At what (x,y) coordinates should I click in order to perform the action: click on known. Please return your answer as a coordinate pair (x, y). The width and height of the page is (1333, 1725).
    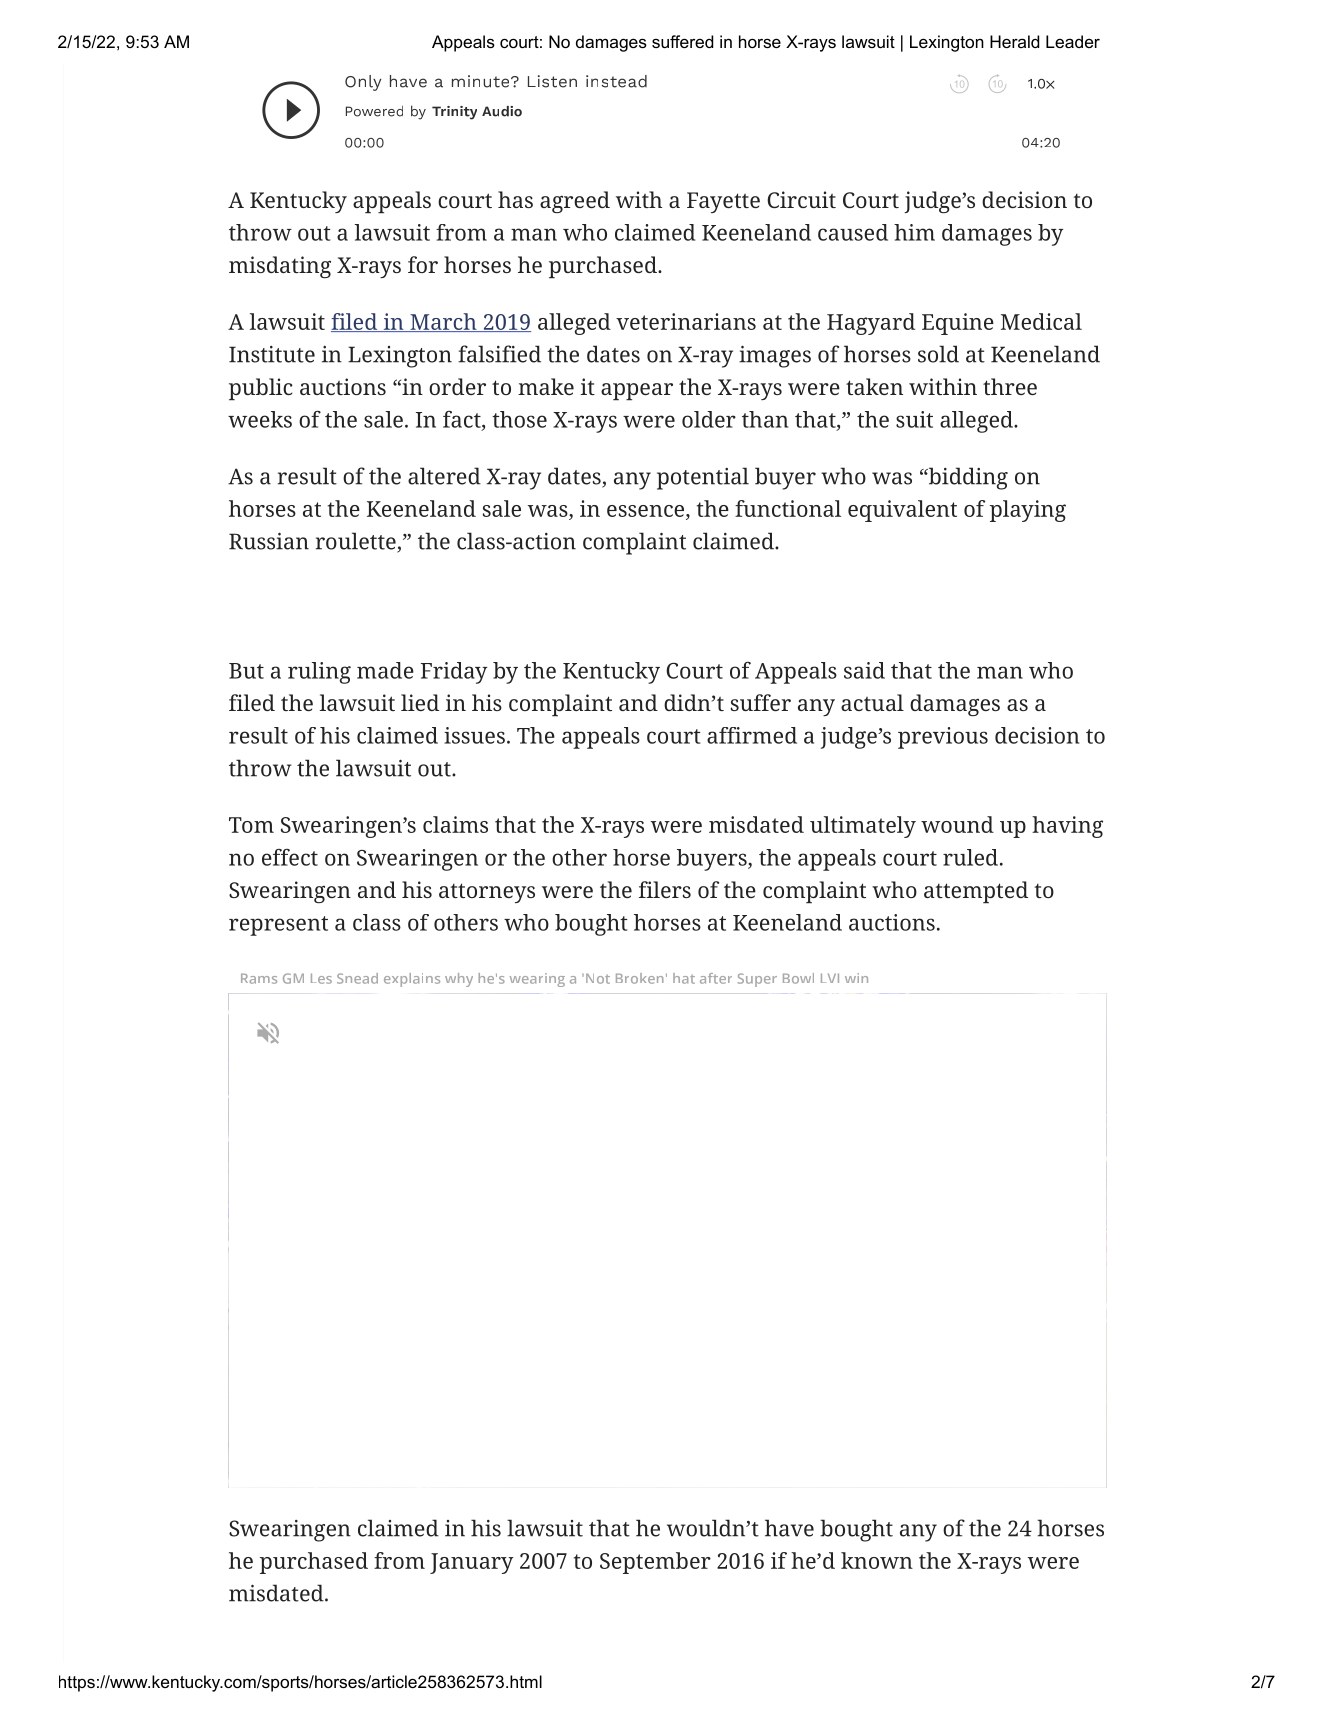
    Looking at the image, I should click on (877, 1560).
